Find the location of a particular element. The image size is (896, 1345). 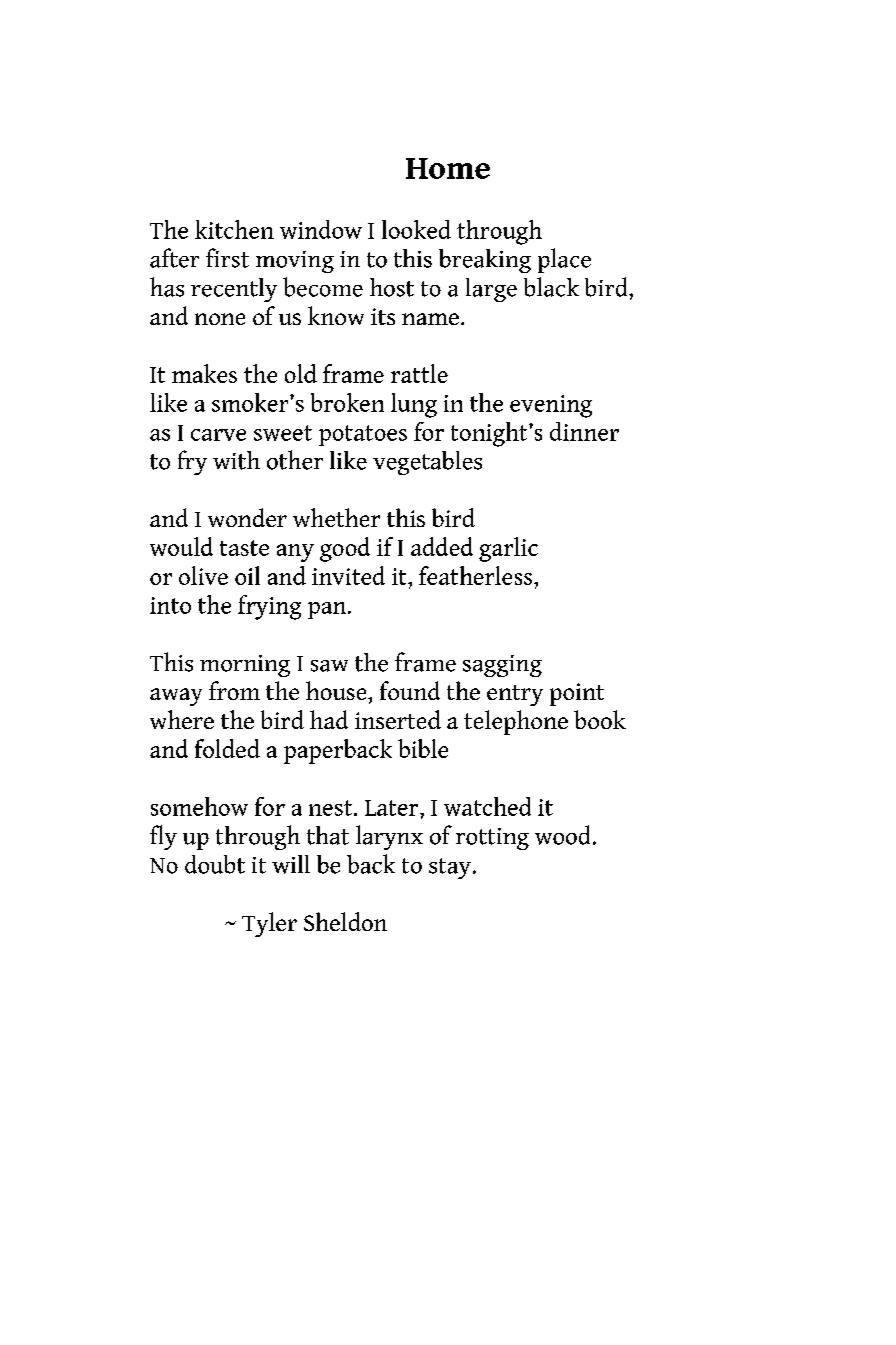

evening is located at coordinates (551, 406).
